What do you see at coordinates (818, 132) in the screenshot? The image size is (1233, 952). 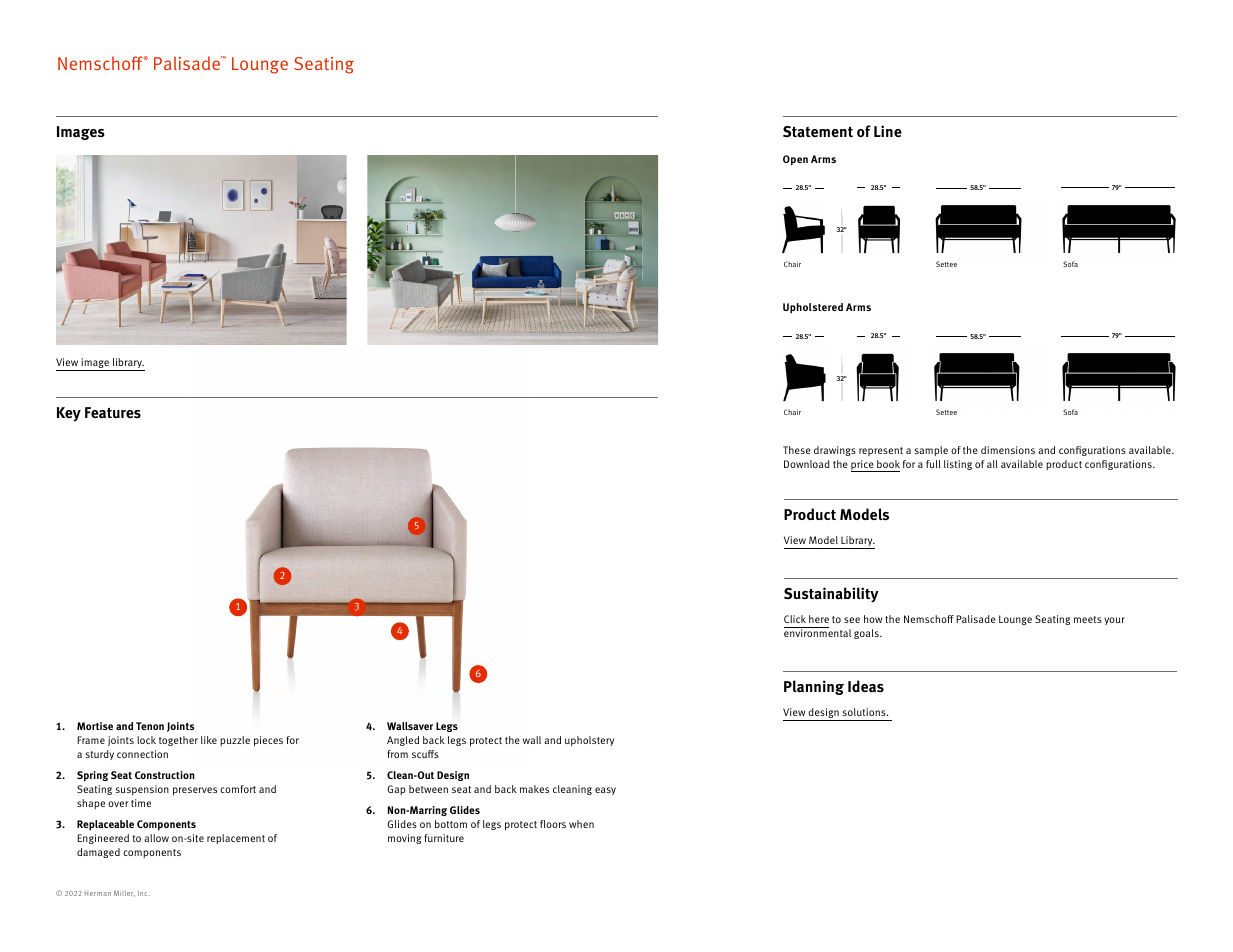 I see `Statement` at bounding box center [818, 132].
